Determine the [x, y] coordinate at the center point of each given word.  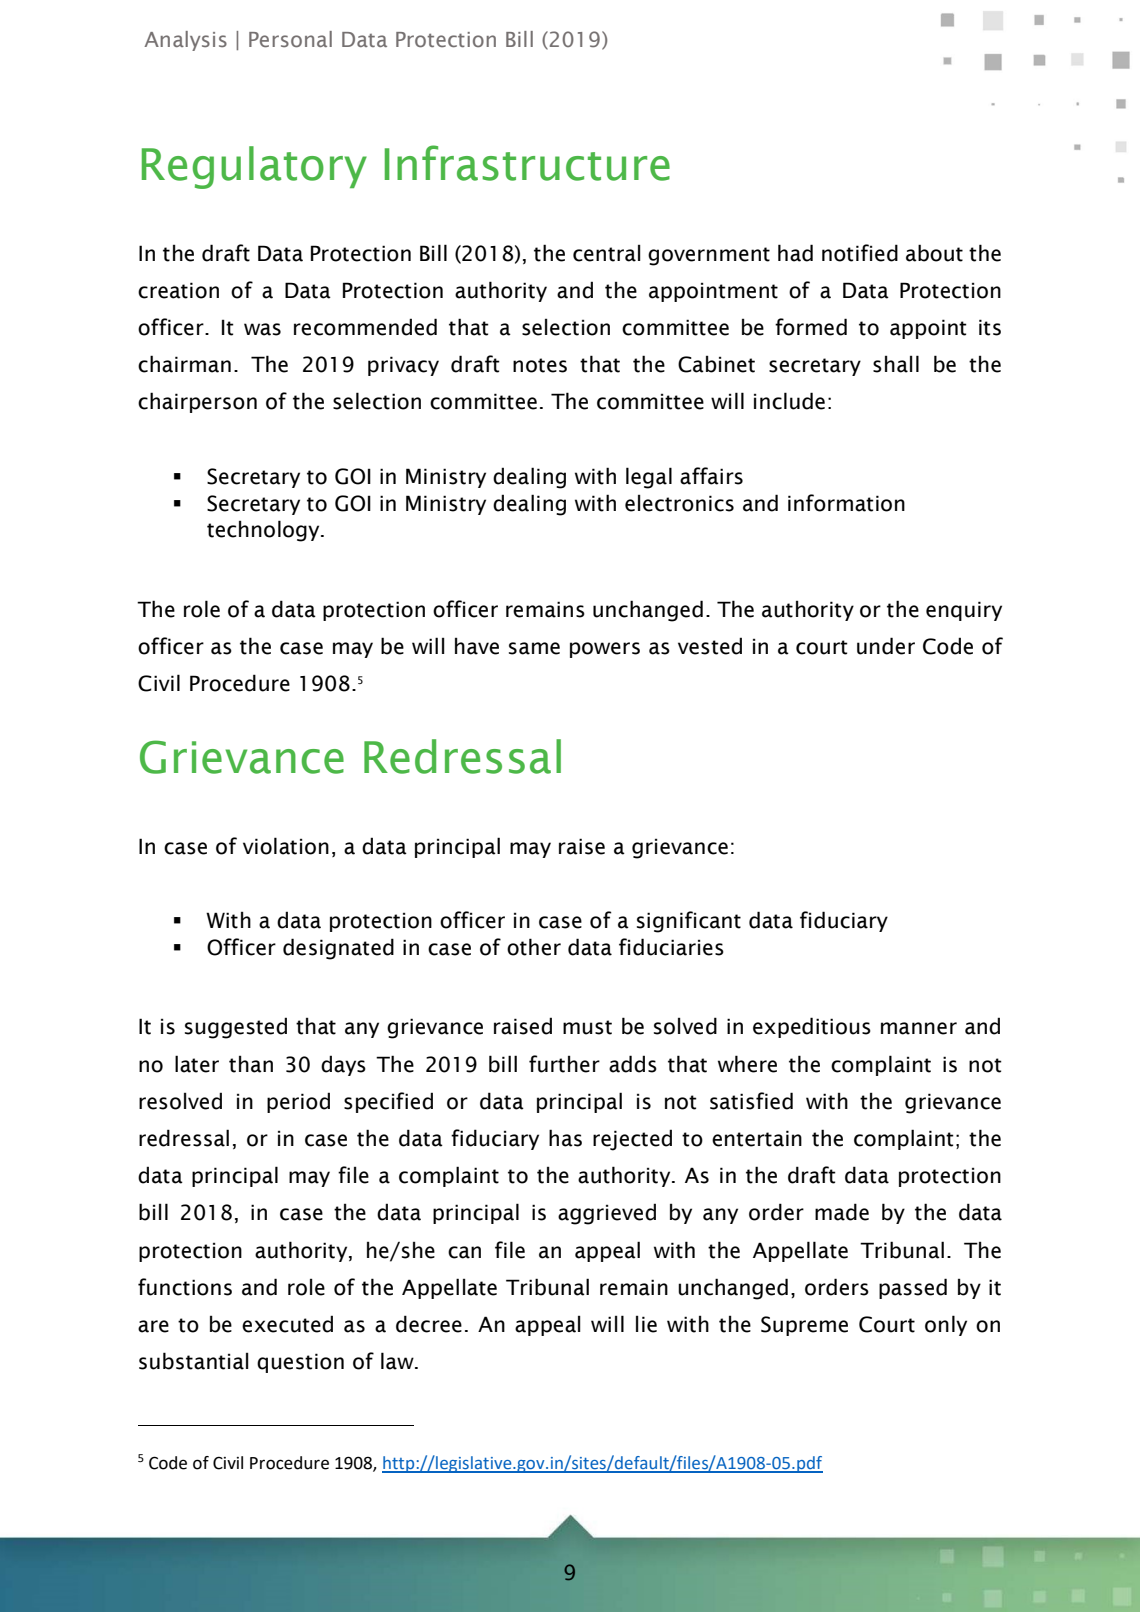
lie [646, 1324]
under [886, 646]
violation [286, 846]
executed [287, 1324]
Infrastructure [527, 163]
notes [540, 365]
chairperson [197, 402]
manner [919, 1028]
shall [896, 364]
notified [860, 253]
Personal [290, 39]
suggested [236, 1028]
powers [605, 650]
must [587, 1027]
